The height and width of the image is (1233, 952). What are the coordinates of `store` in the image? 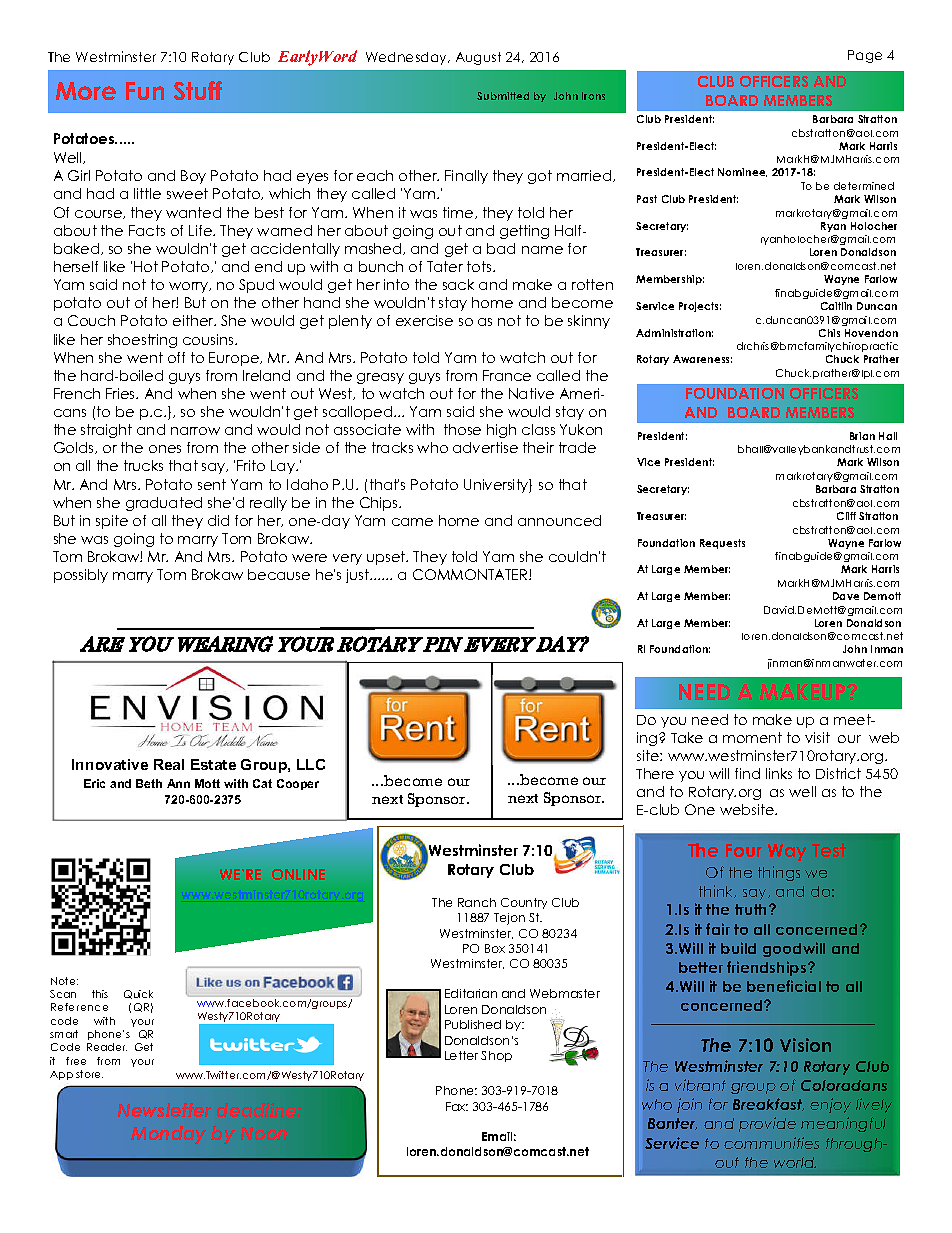 It's located at (89, 1074).
